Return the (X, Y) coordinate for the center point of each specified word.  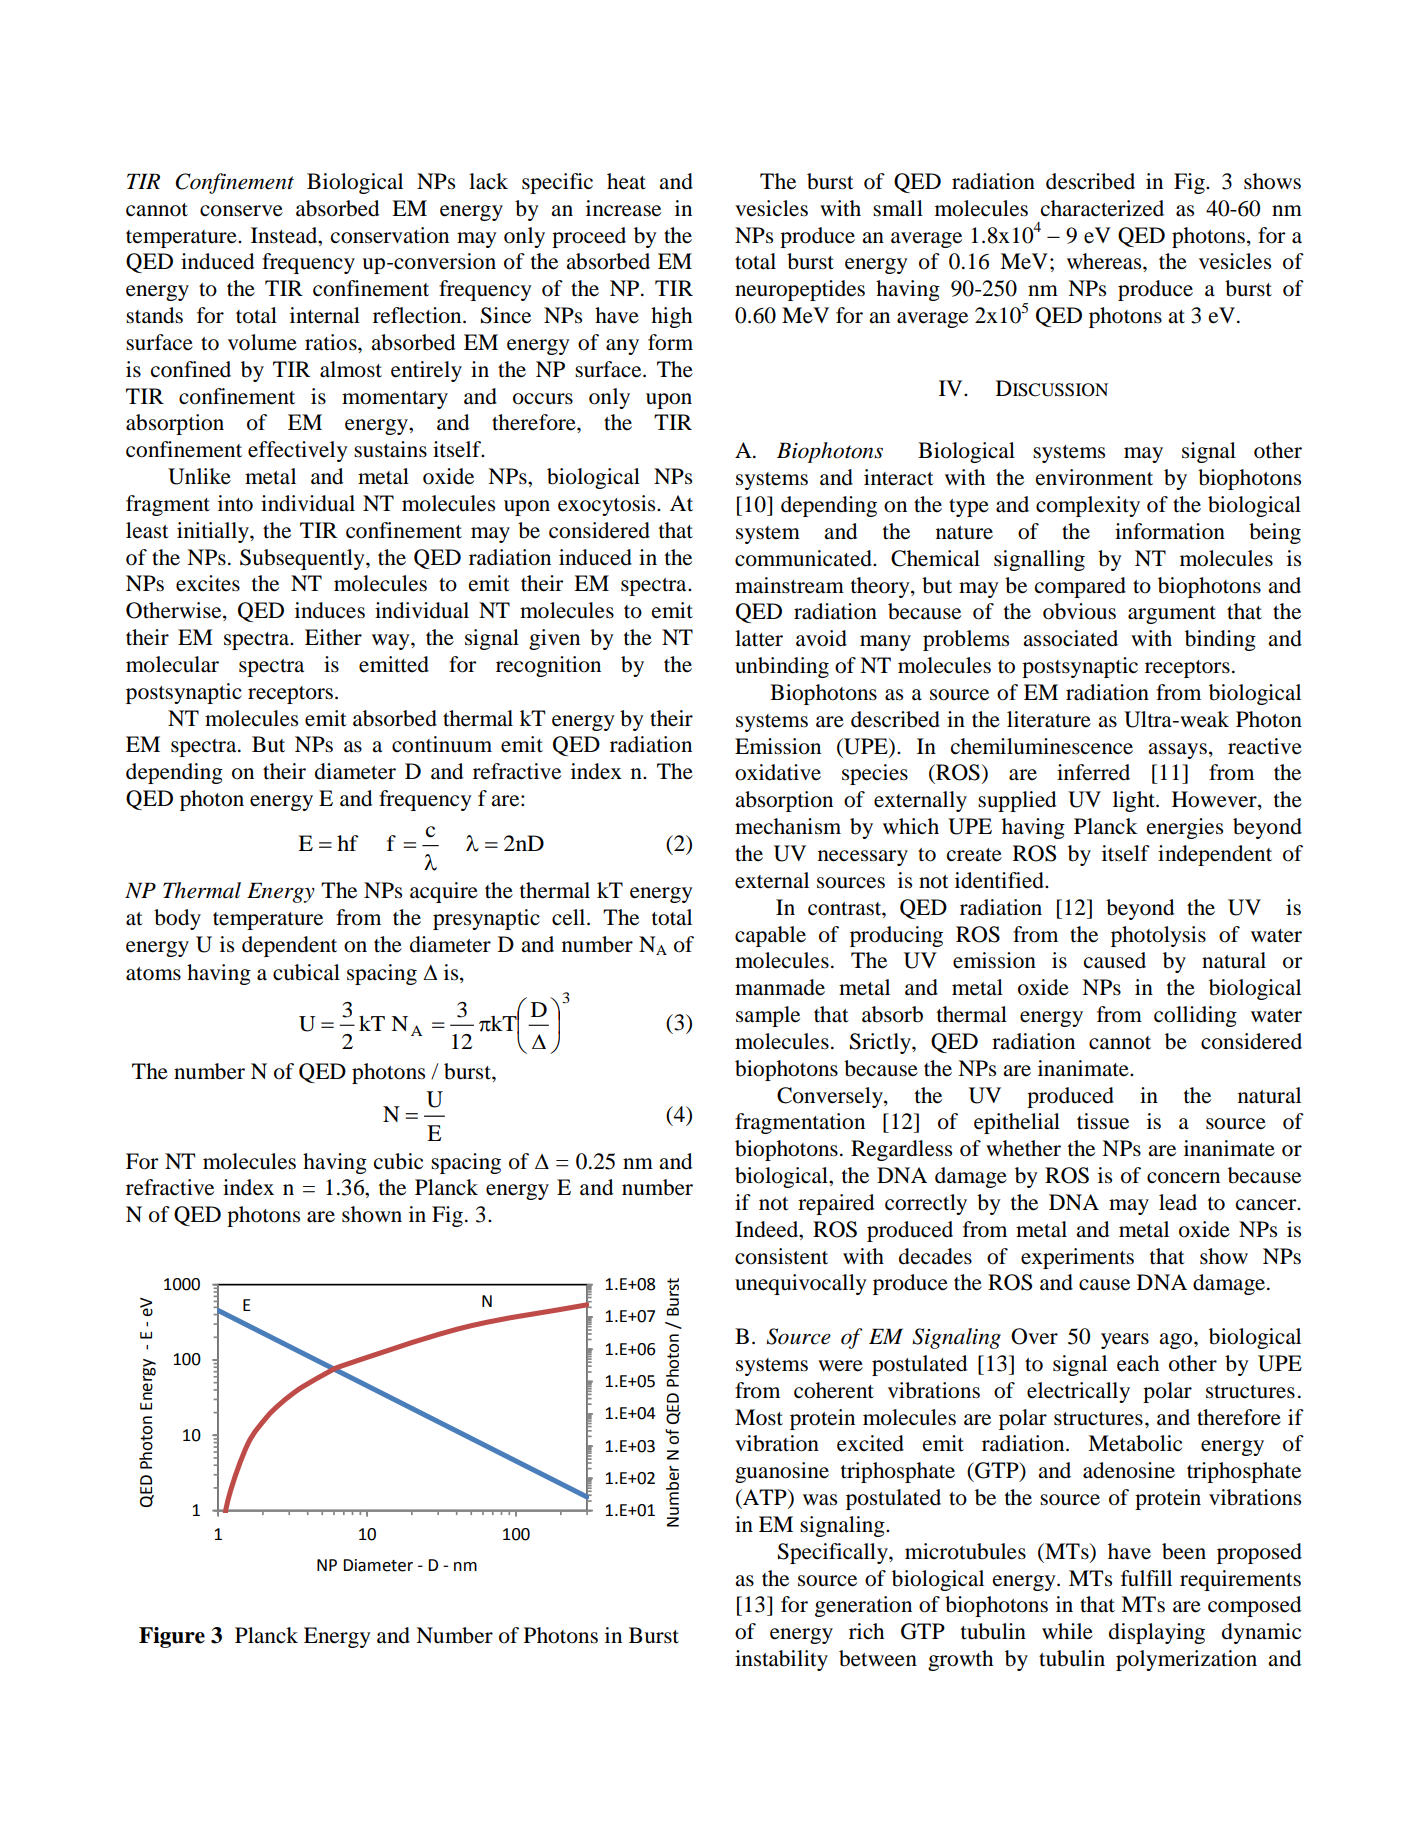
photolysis (1158, 936)
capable (770, 936)
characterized (1102, 208)
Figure (172, 1637)
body (177, 919)
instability (781, 1660)
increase (623, 208)
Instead (285, 235)
